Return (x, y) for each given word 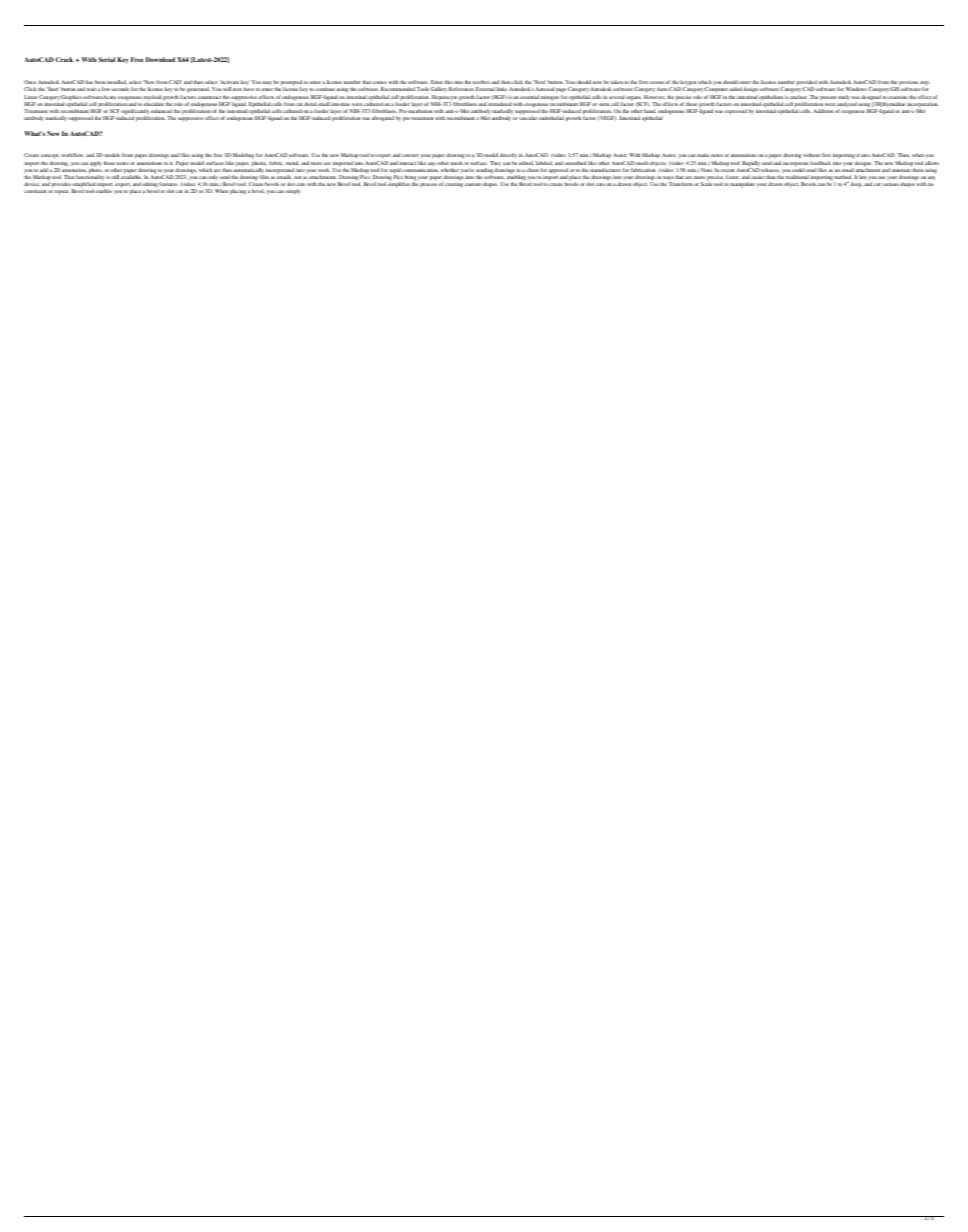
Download (160, 59)
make (703, 155)
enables (103, 191)
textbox (481, 82)
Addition (823, 111)
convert (410, 155)
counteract (209, 97)
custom (473, 184)
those (109, 163)
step (925, 84)
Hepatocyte (444, 99)
